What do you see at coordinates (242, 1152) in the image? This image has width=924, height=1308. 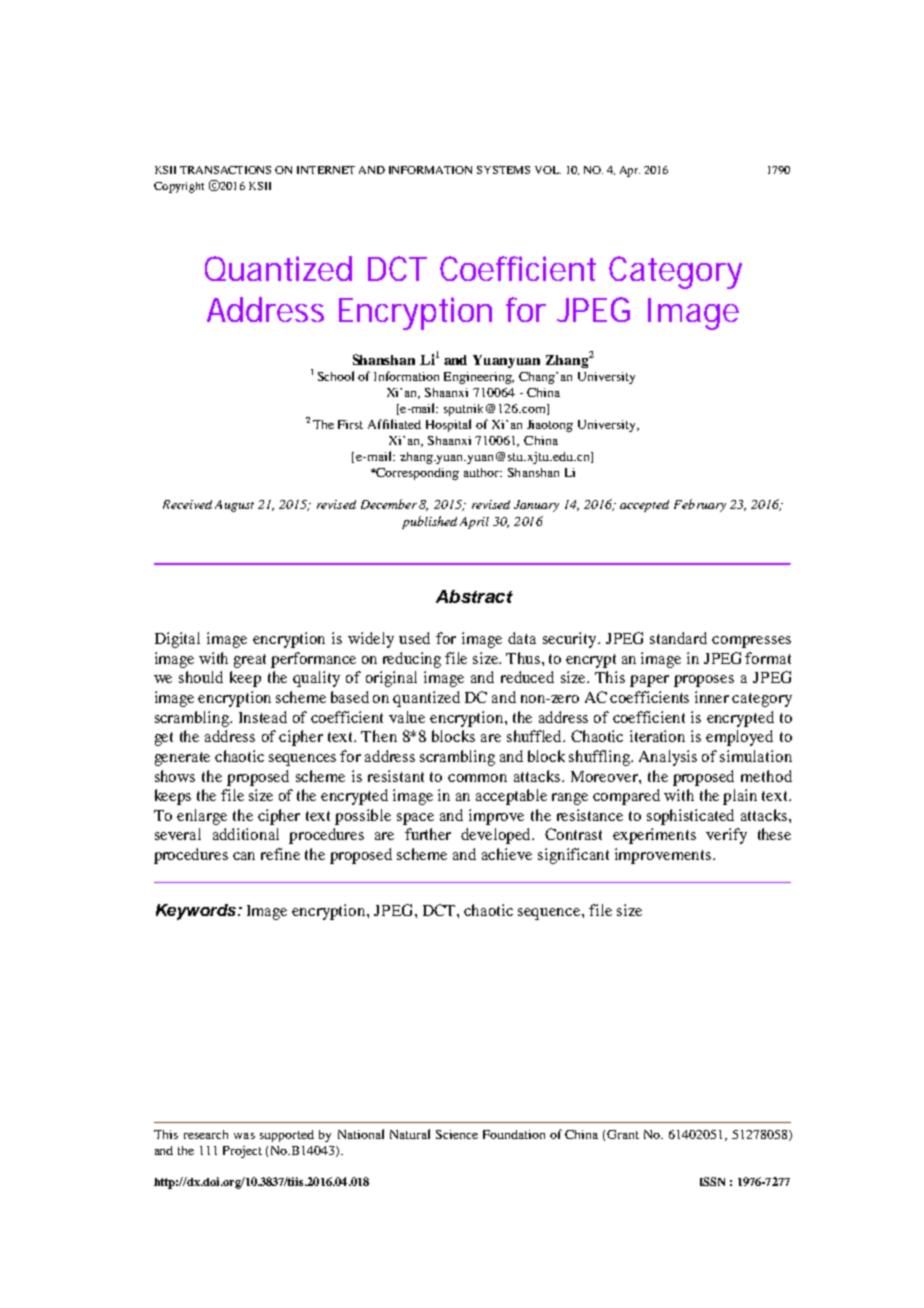 I see `Project` at bounding box center [242, 1152].
